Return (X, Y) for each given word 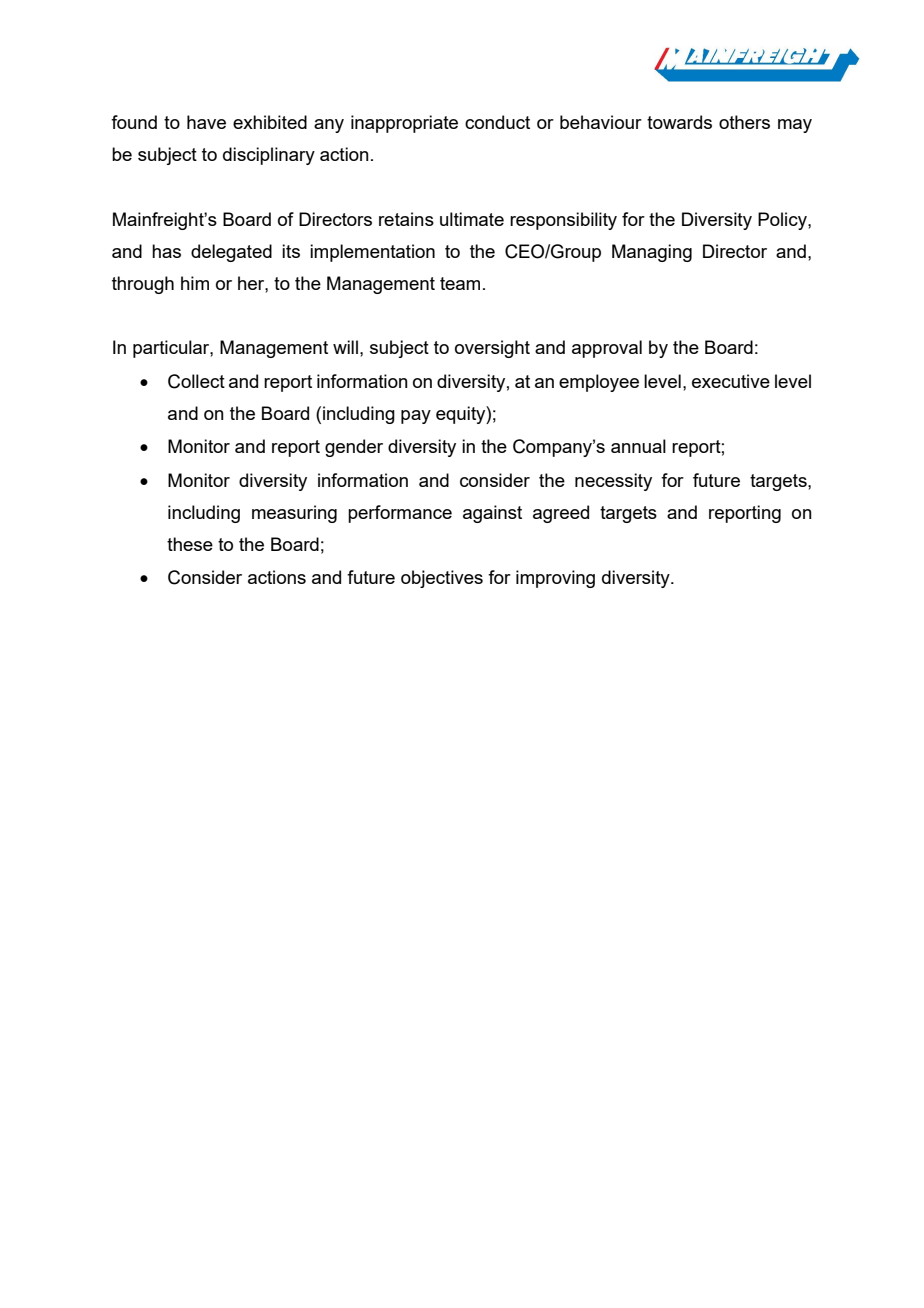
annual (638, 446)
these (190, 544)
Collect (196, 381)
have (206, 122)
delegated (231, 253)
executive (731, 381)
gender (354, 448)
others (744, 122)
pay (416, 417)
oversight (492, 349)
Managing (652, 253)
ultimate (472, 219)
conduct (497, 122)
